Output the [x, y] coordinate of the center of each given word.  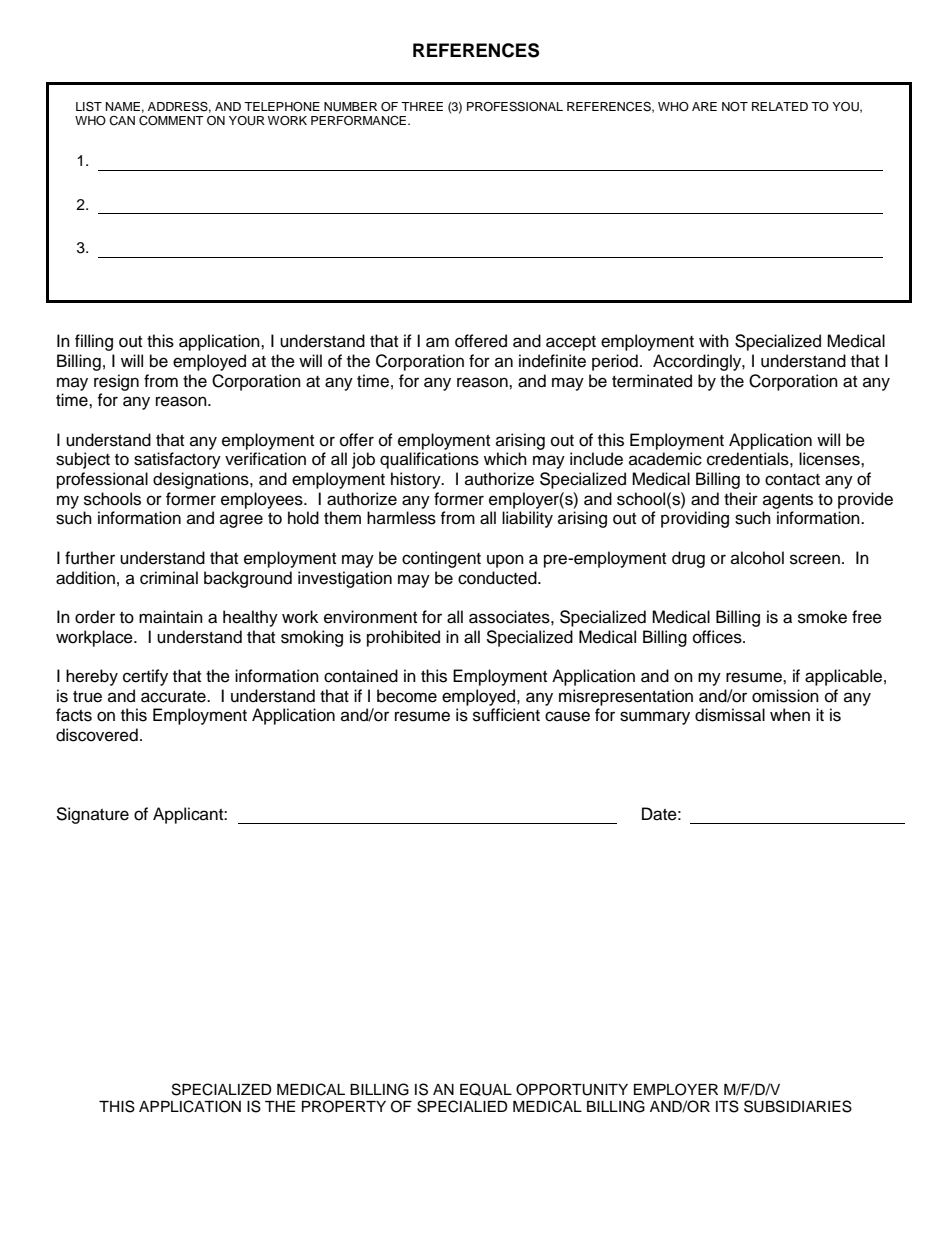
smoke [822, 617]
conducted [498, 578]
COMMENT [171, 121]
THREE [422, 106]
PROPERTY [344, 1106]
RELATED [780, 106]
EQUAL [486, 1089]
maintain [171, 617]
